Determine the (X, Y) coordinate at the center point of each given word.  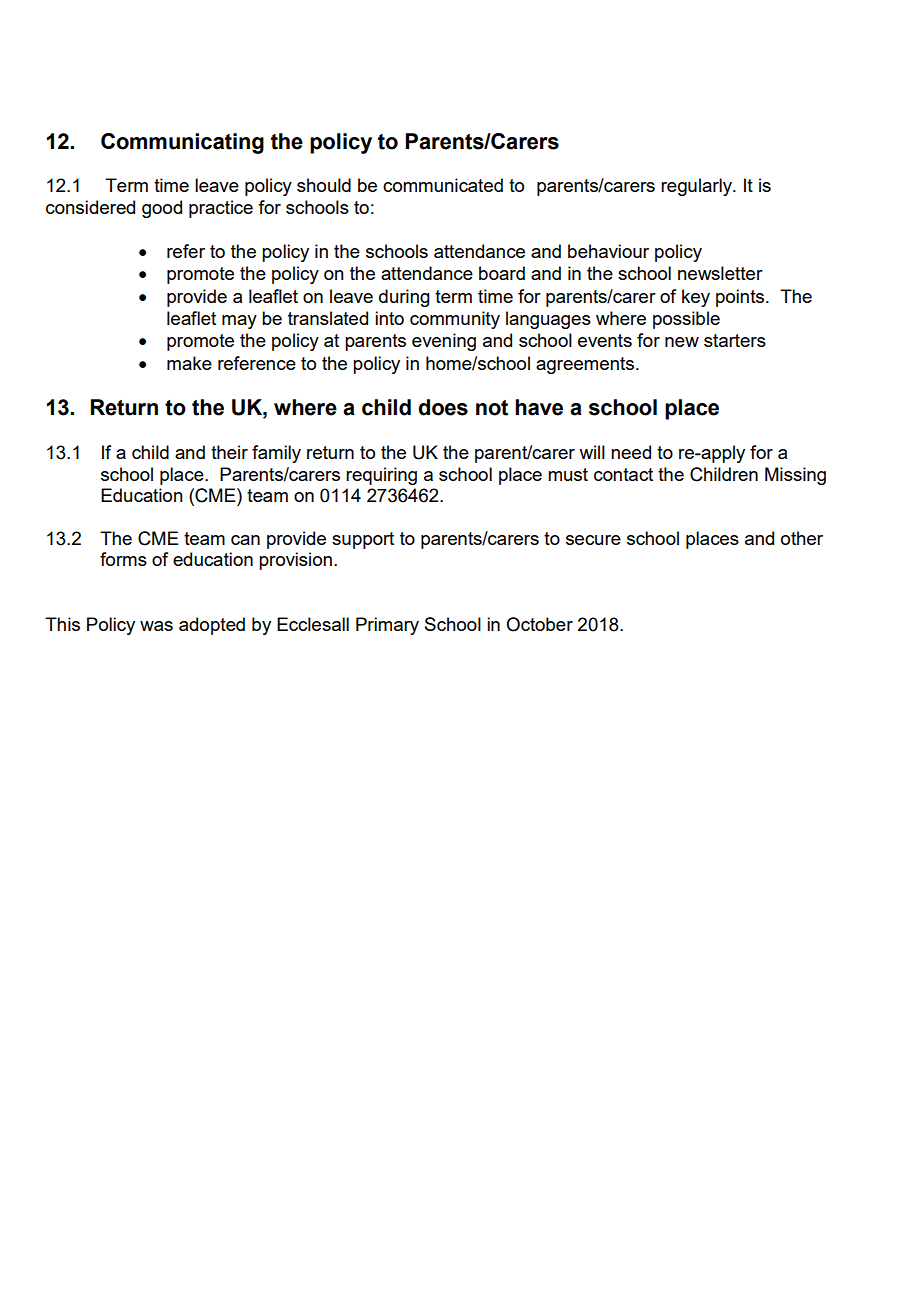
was (156, 626)
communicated (443, 185)
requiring (381, 476)
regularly (697, 187)
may (239, 322)
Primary (387, 626)
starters (735, 340)
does (443, 407)
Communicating (182, 143)
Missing (795, 476)
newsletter (720, 273)
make (189, 363)
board (502, 273)
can (245, 540)
